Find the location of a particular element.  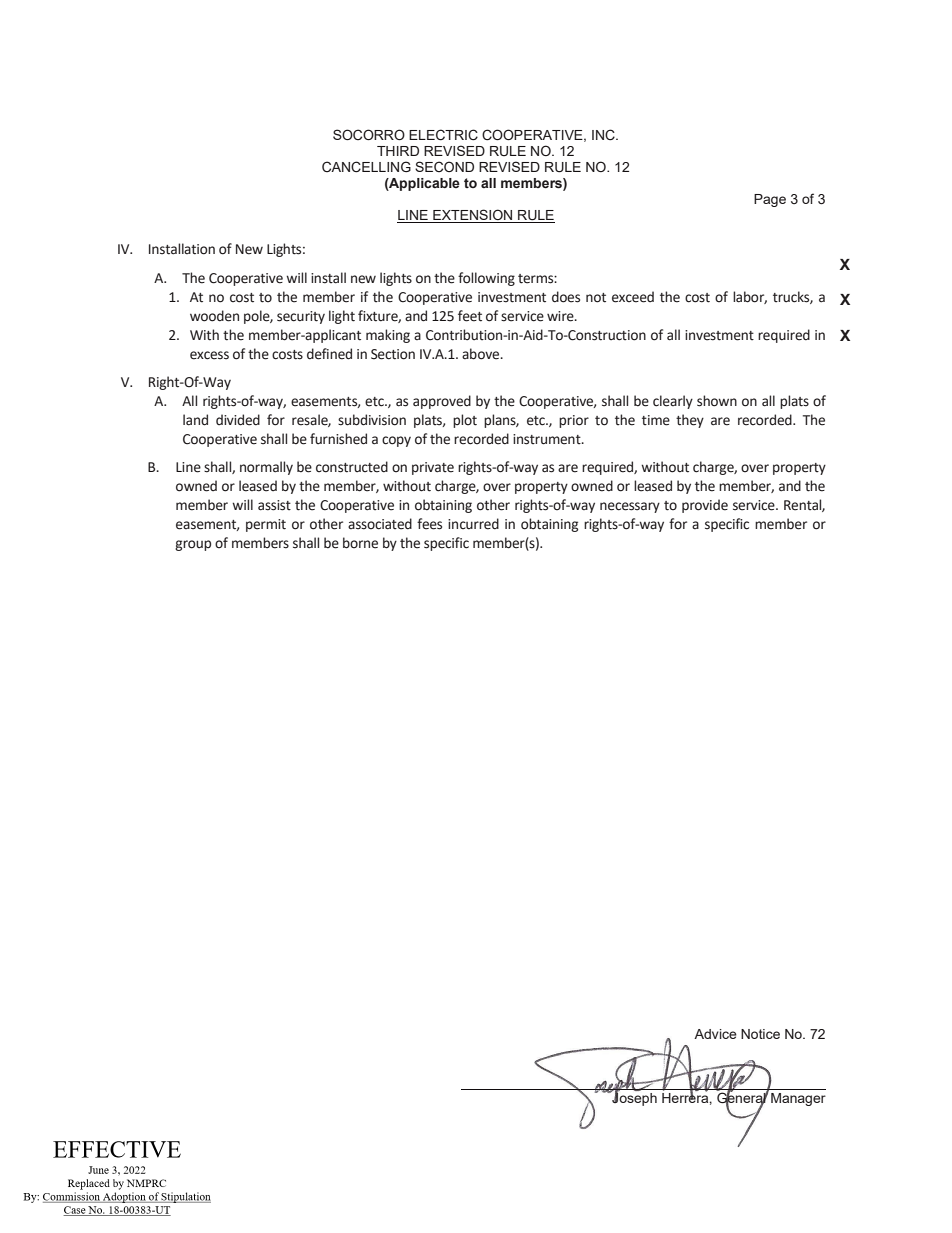

Manager is located at coordinates (798, 1099).
